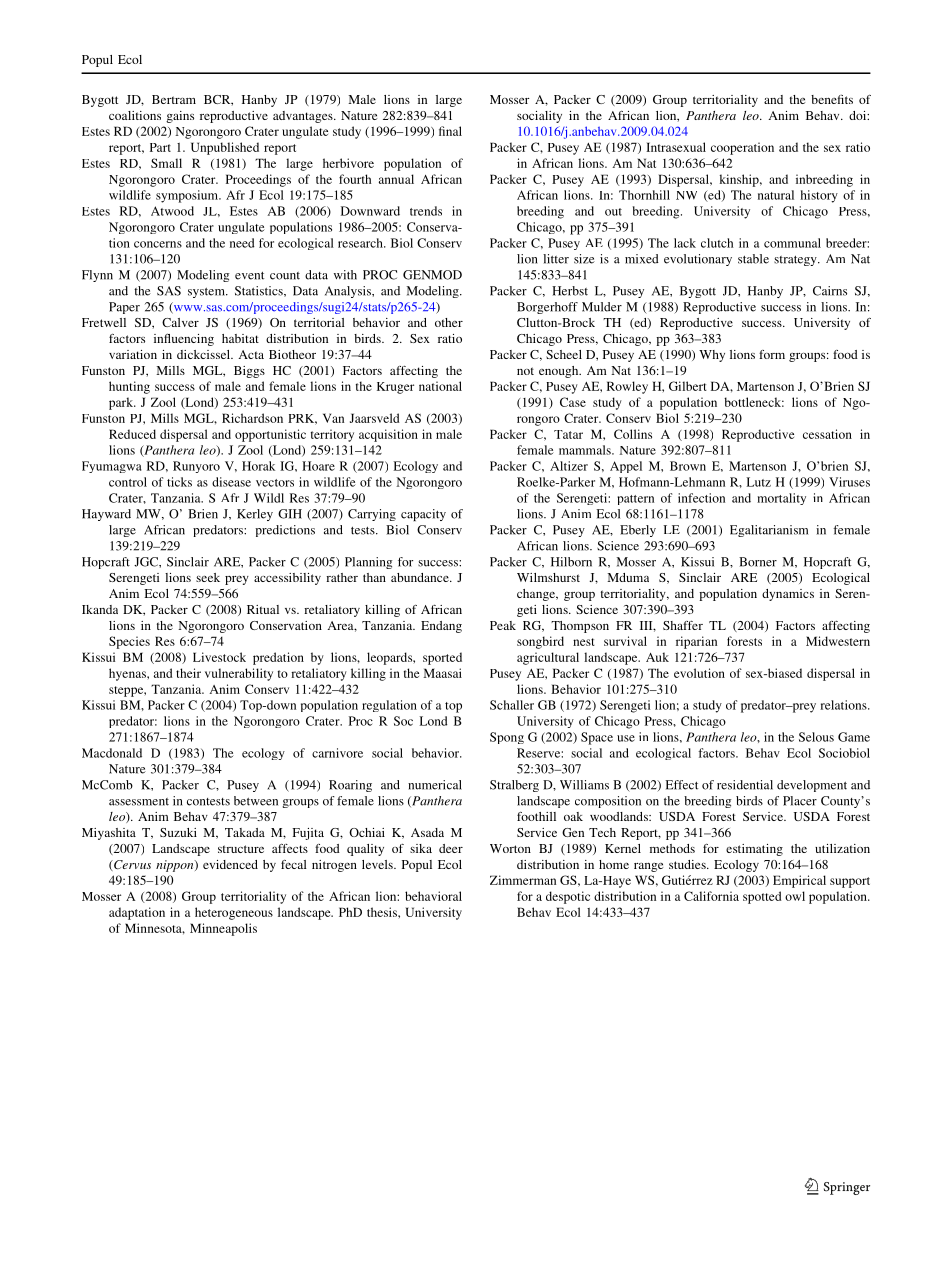 Image resolution: width=952 pixels, height=1265 pixels. Describe the element at coordinates (696, 642) in the page. I see `riparian` at that location.
